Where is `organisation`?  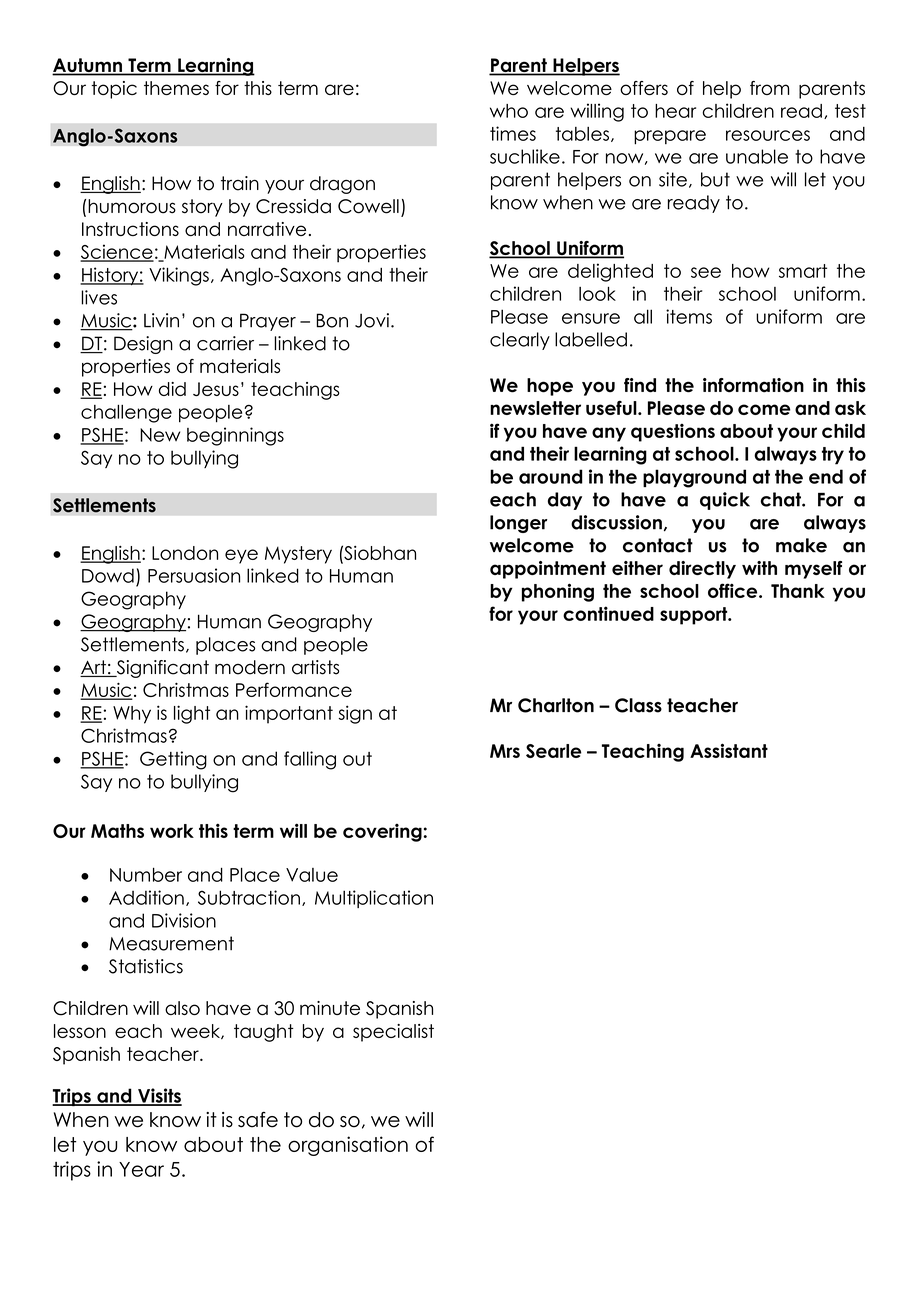 organisation is located at coordinates (348, 1146).
